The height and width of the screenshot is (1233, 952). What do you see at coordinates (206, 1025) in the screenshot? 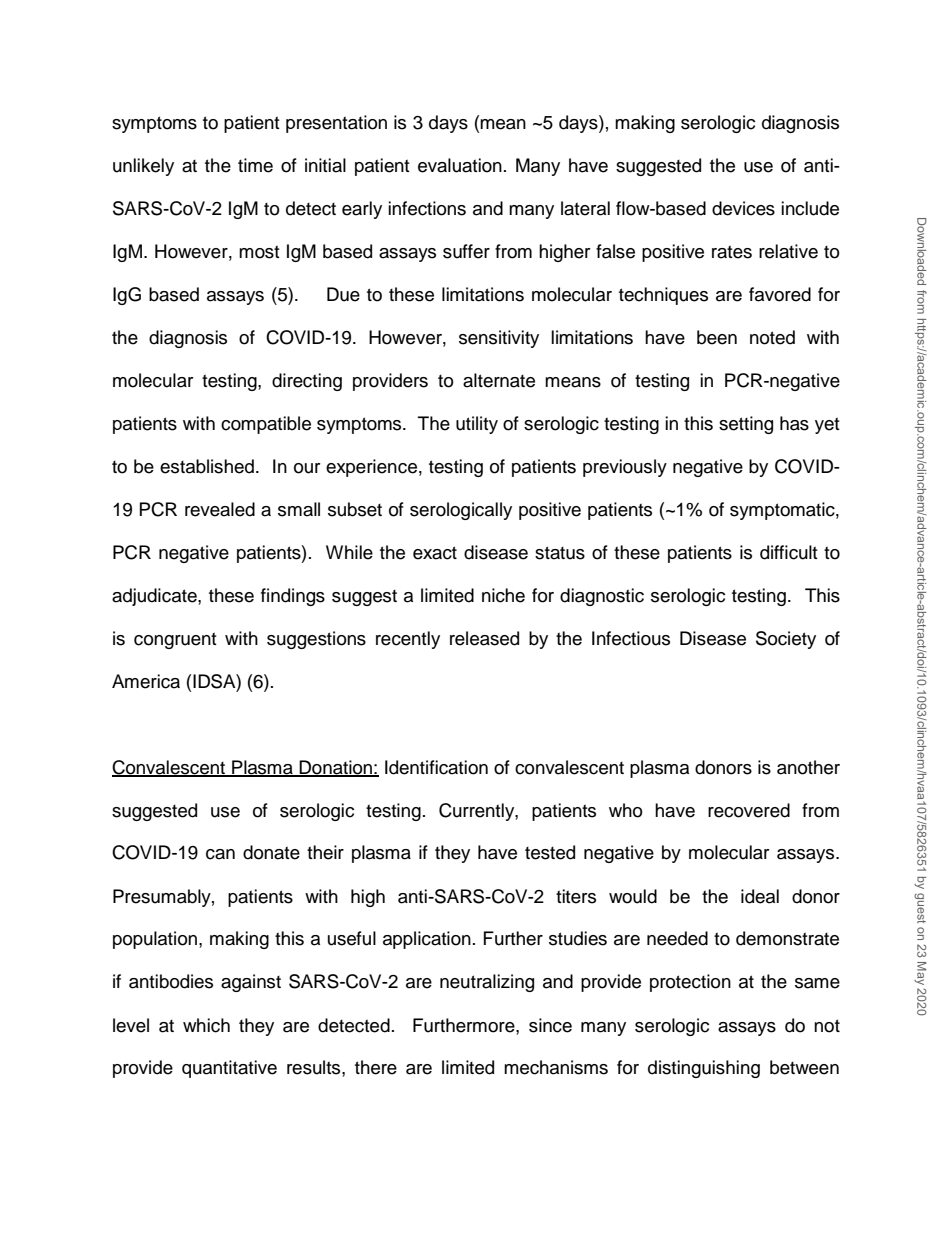
I see `which` at bounding box center [206, 1025].
